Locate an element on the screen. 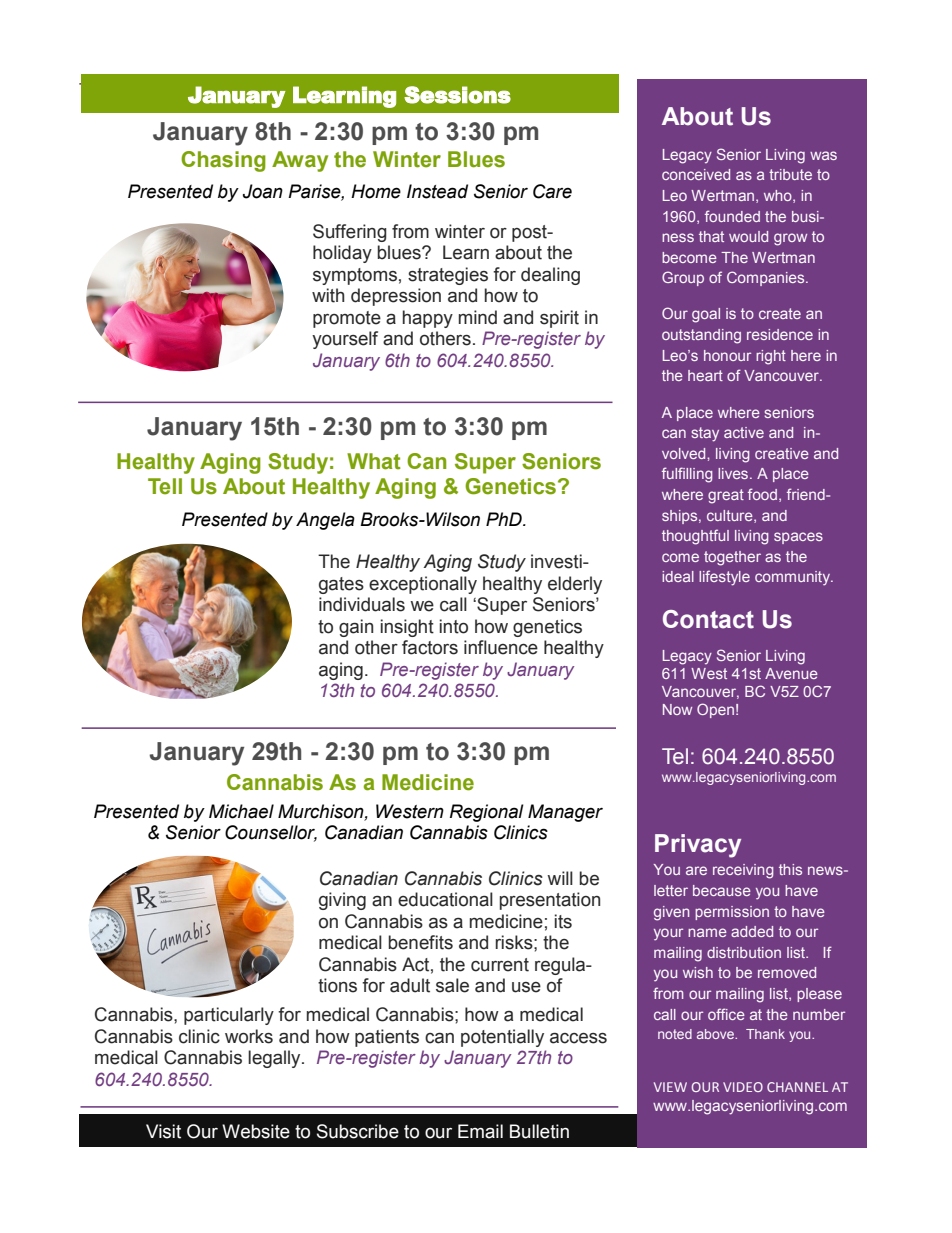  Sessions is located at coordinates (457, 95).
